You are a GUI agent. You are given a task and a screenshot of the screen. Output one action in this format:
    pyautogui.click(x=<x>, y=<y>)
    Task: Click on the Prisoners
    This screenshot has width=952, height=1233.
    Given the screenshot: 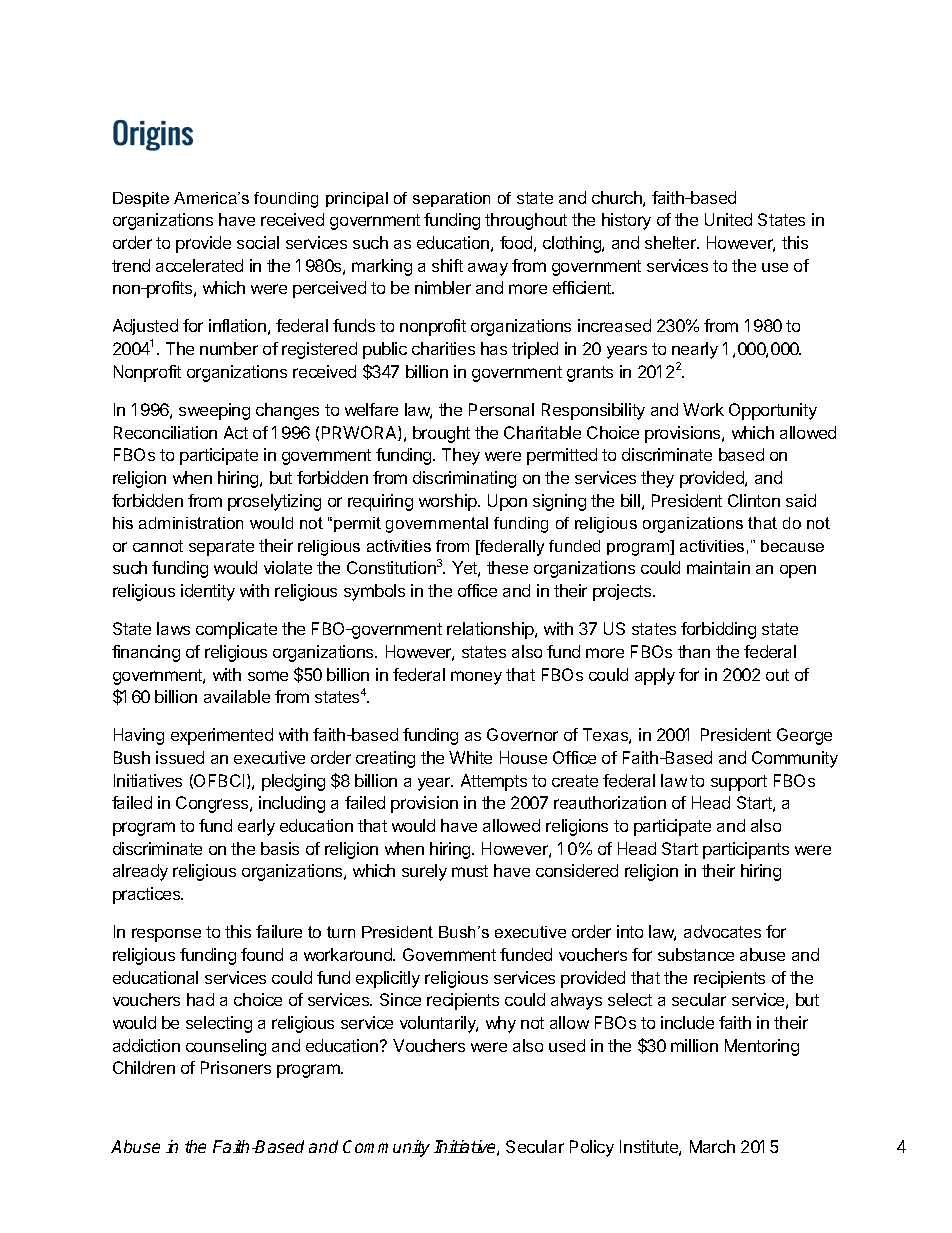 What is the action you would take?
    pyautogui.click(x=236, y=1067)
